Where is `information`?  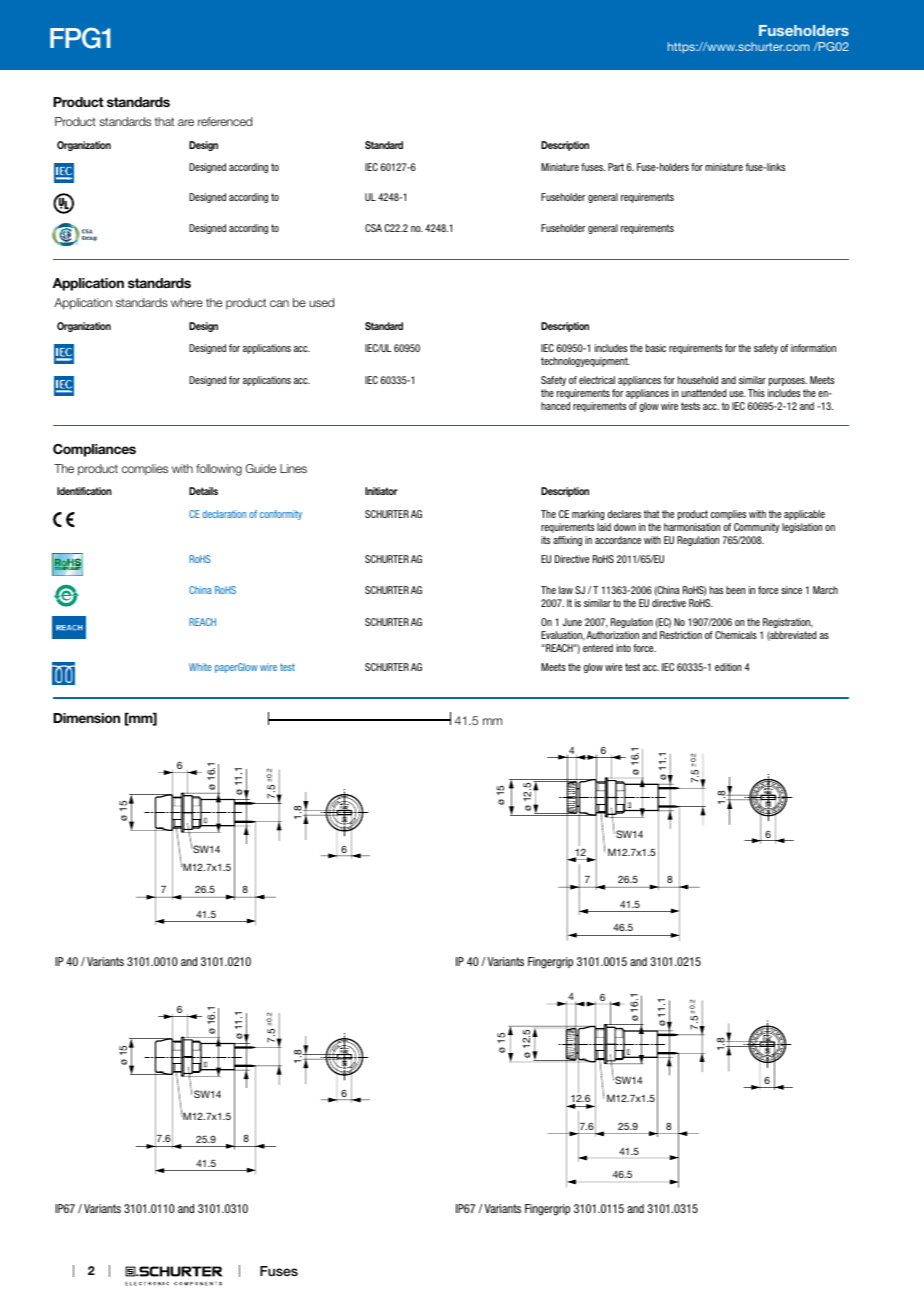
information is located at coordinates (813, 348).
